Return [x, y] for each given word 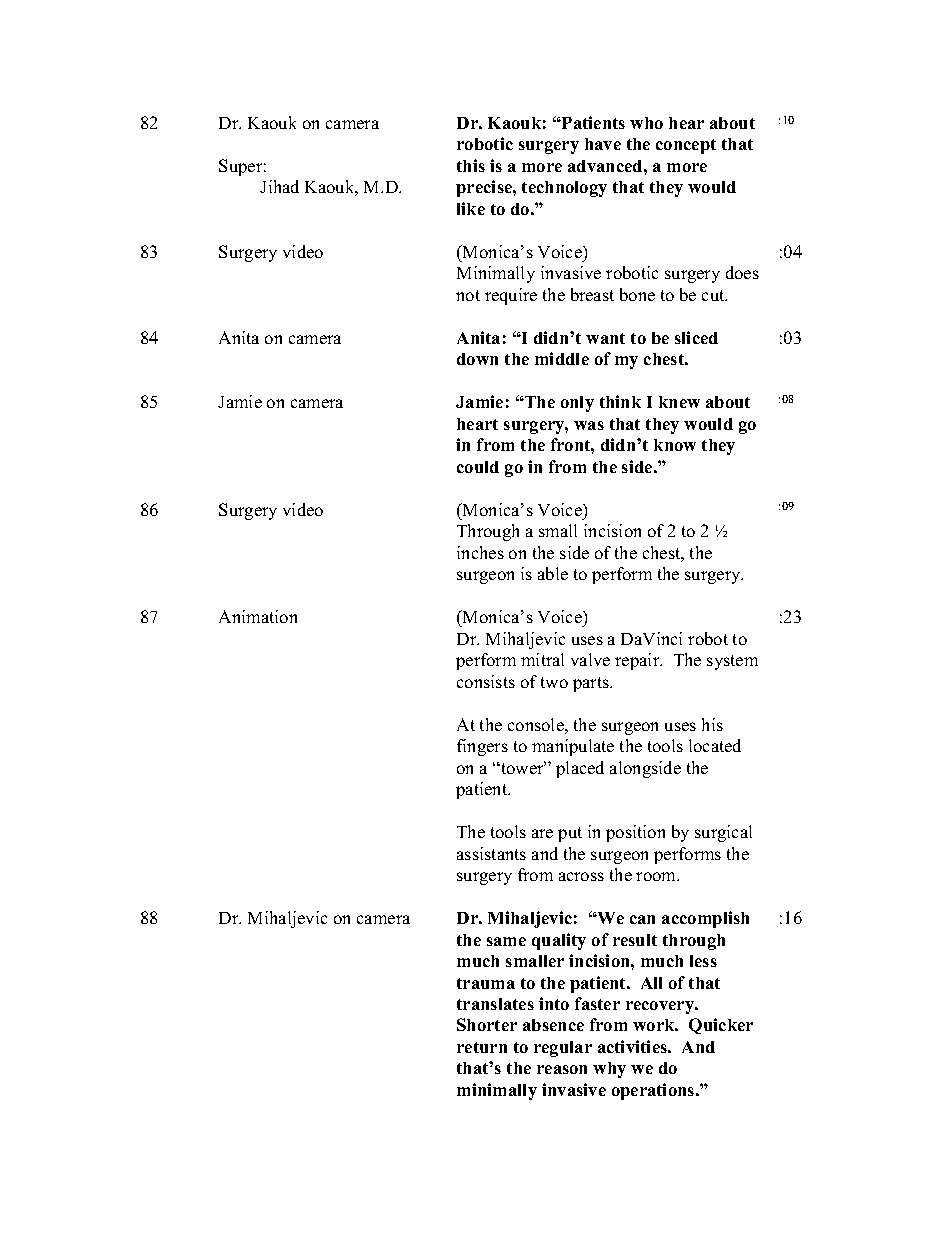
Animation [258, 616]
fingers [482, 747]
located [715, 745]
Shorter [487, 1024]
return [482, 1047]
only [577, 404]
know [675, 445]
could [478, 467]
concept [686, 146]
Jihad [279, 186]
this [471, 165]
